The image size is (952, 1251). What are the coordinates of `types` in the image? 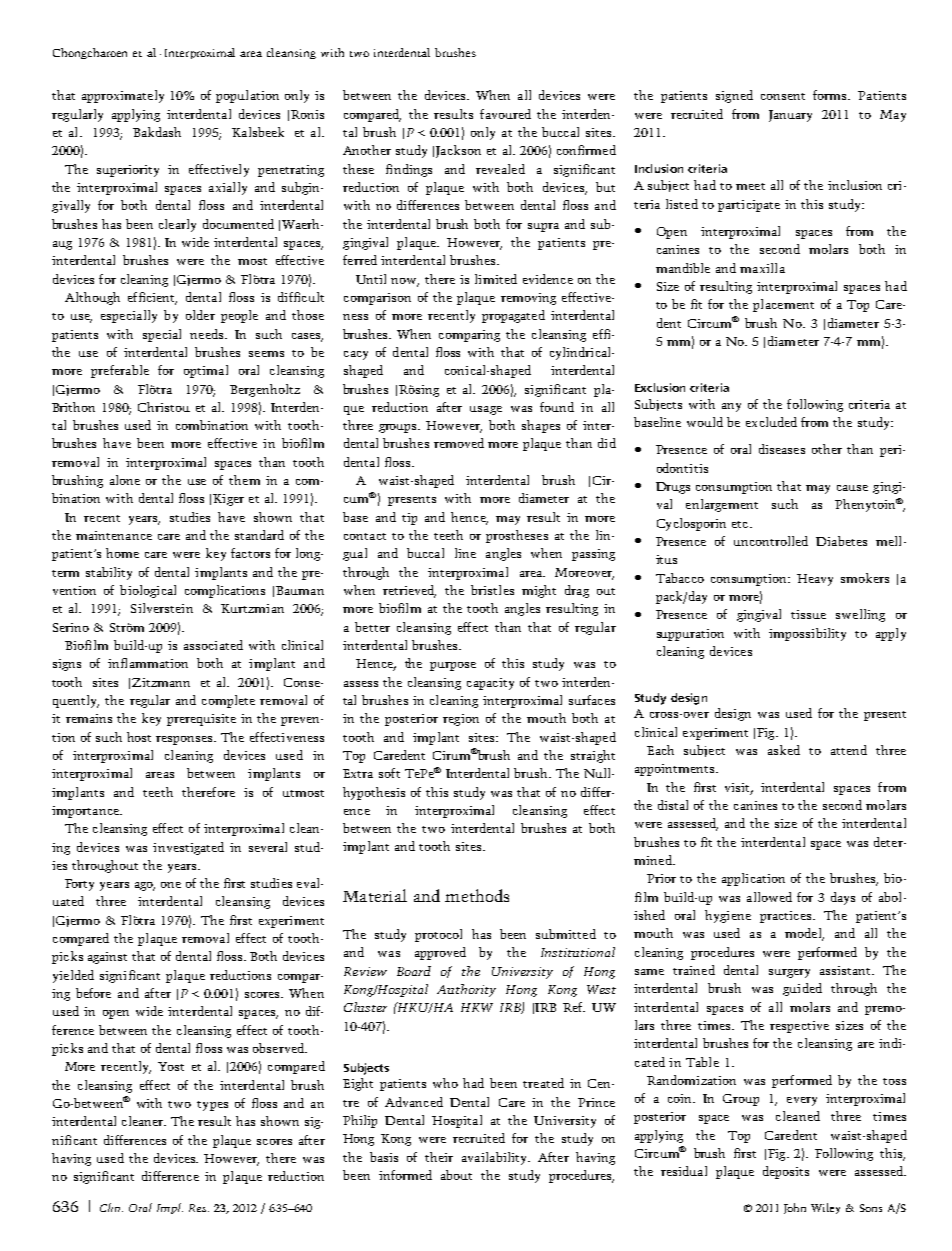 It's located at (212, 1106).
